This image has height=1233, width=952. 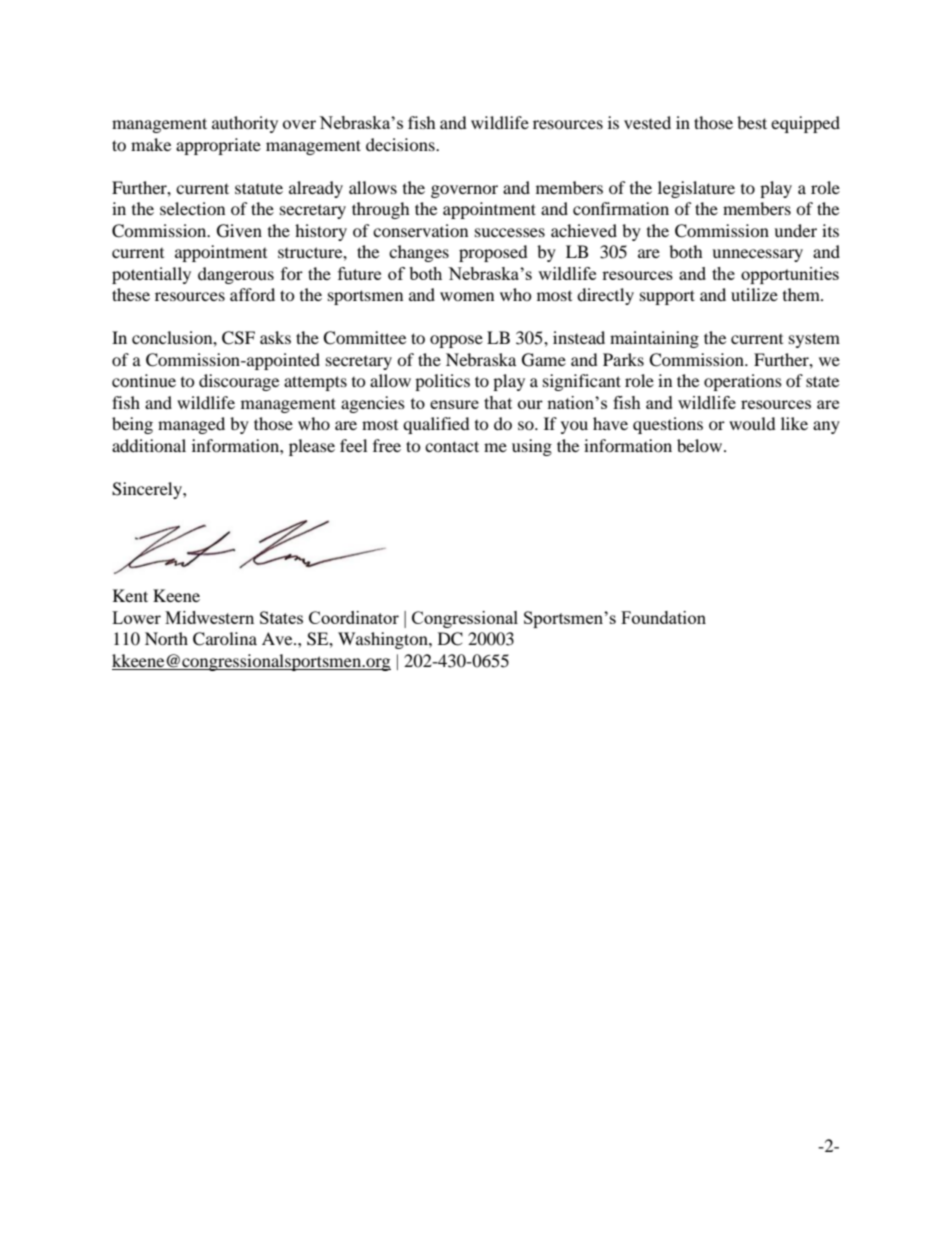 I want to click on best, so click(x=752, y=122).
